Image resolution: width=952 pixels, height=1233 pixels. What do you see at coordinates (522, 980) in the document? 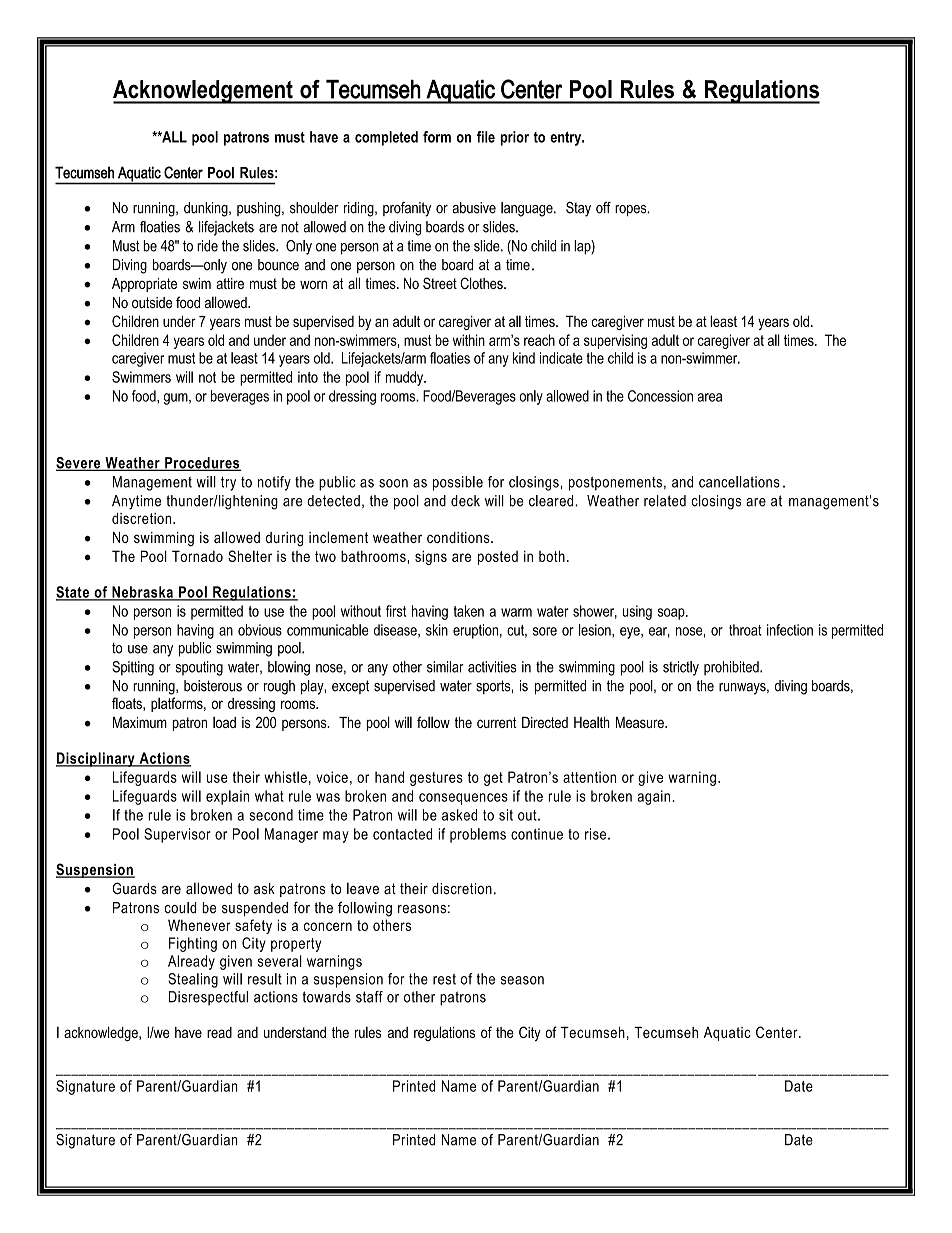
I see `season` at bounding box center [522, 980].
